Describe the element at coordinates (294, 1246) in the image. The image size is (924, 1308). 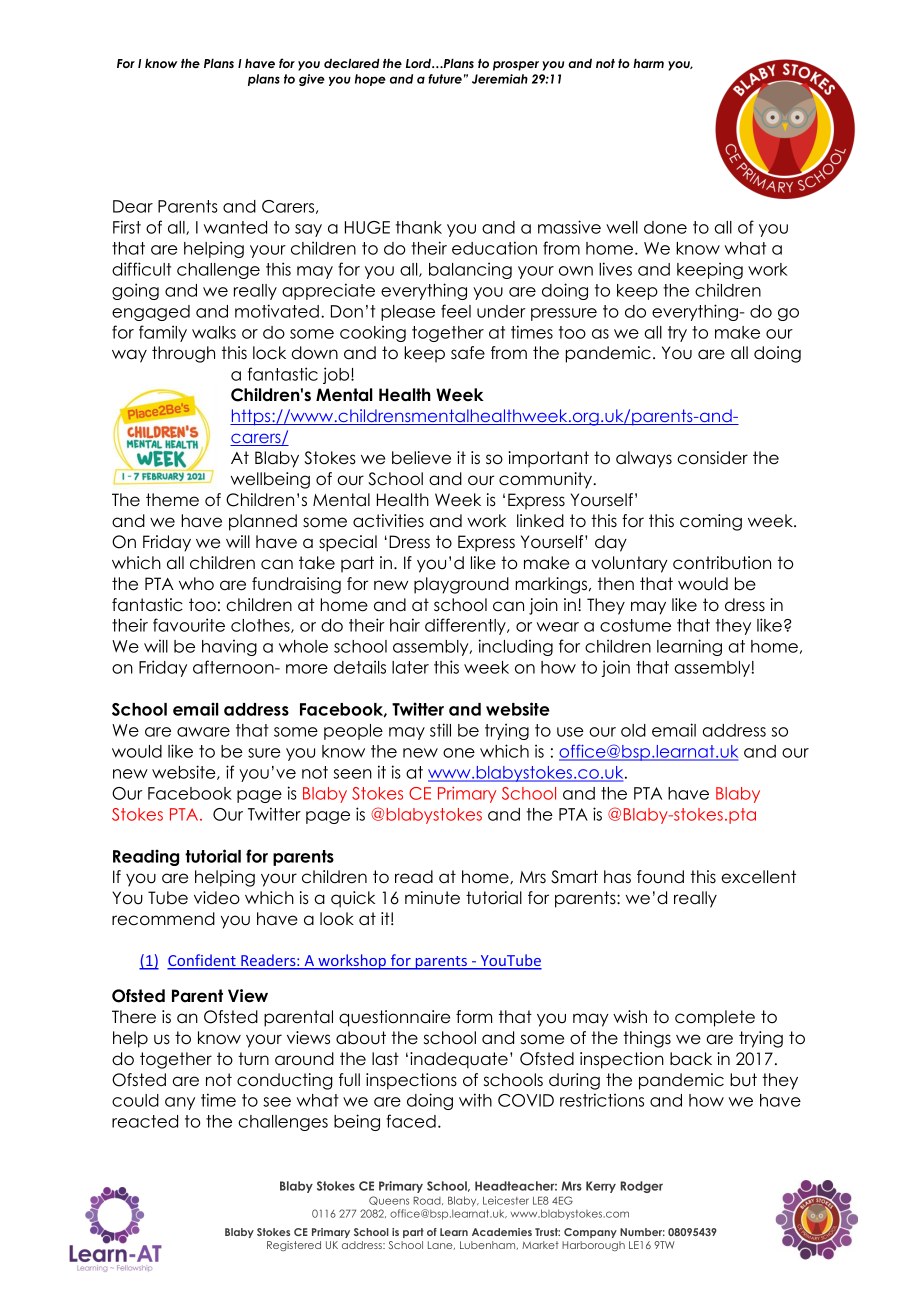
I see `Registered` at that location.
